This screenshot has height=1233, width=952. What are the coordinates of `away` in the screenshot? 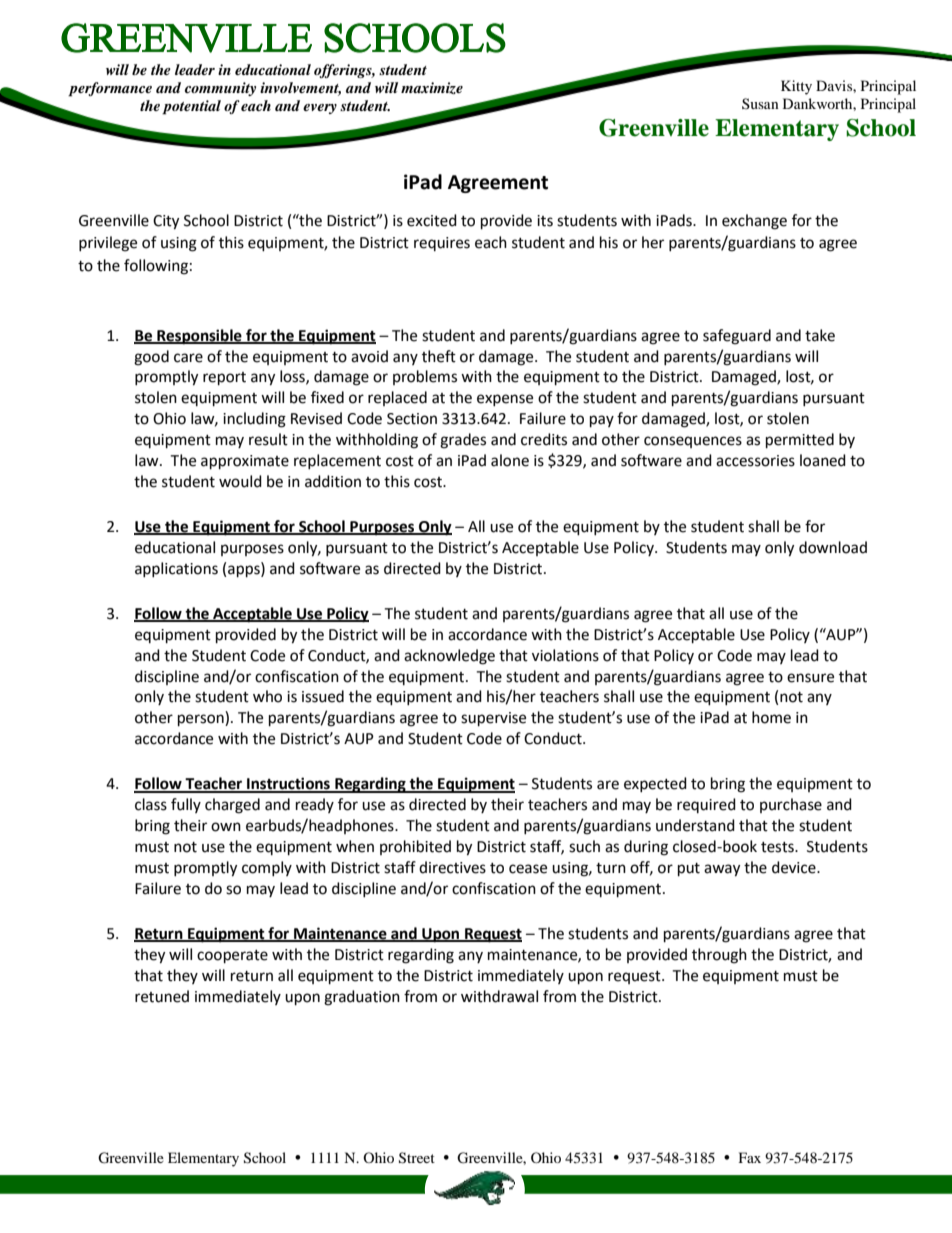 It's located at (722, 870).
